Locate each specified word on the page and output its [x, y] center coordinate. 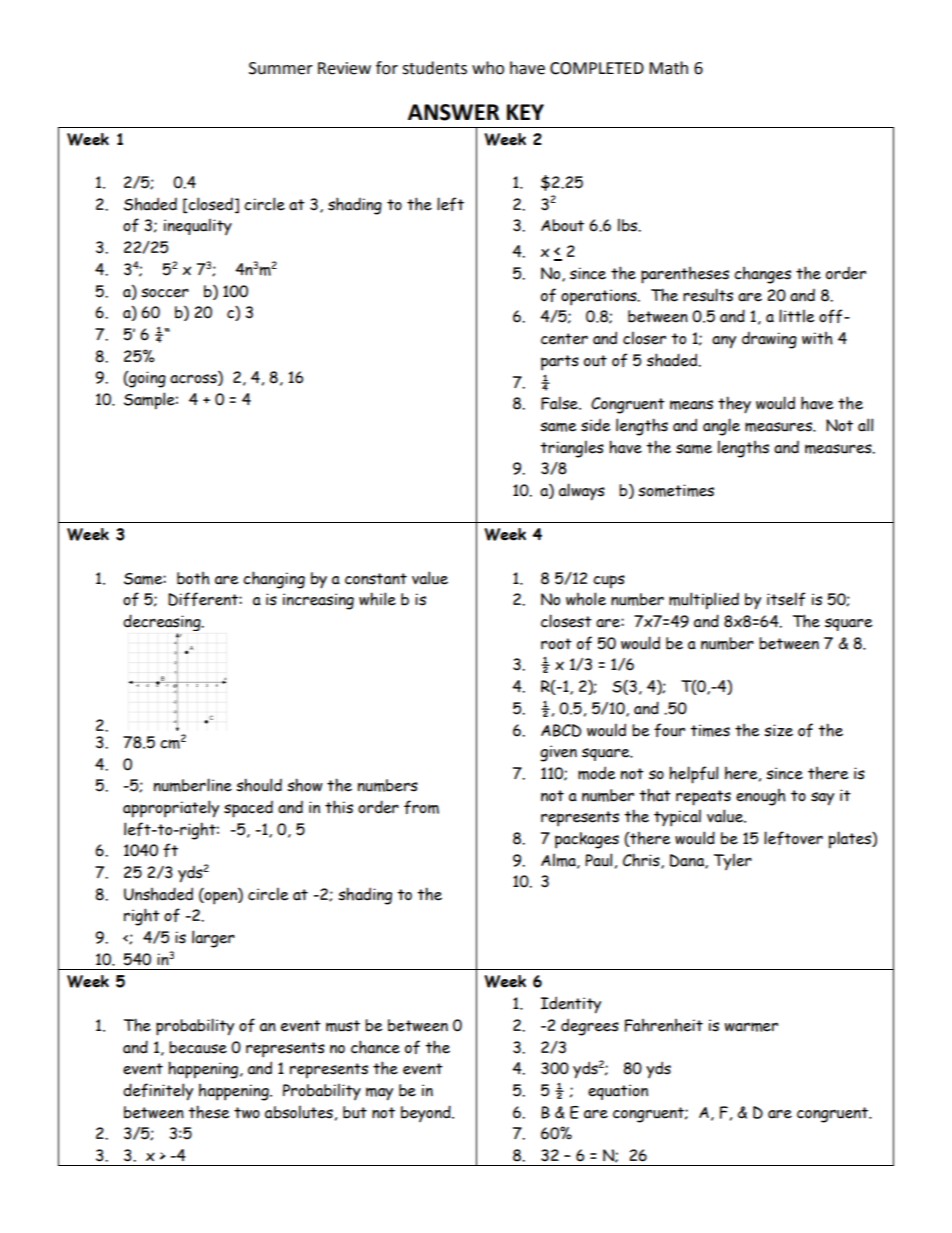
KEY [525, 112]
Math [668, 68]
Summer [281, 68]
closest [566, 621]
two [247, 1113]
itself [786, 599]
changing [274, 580]
